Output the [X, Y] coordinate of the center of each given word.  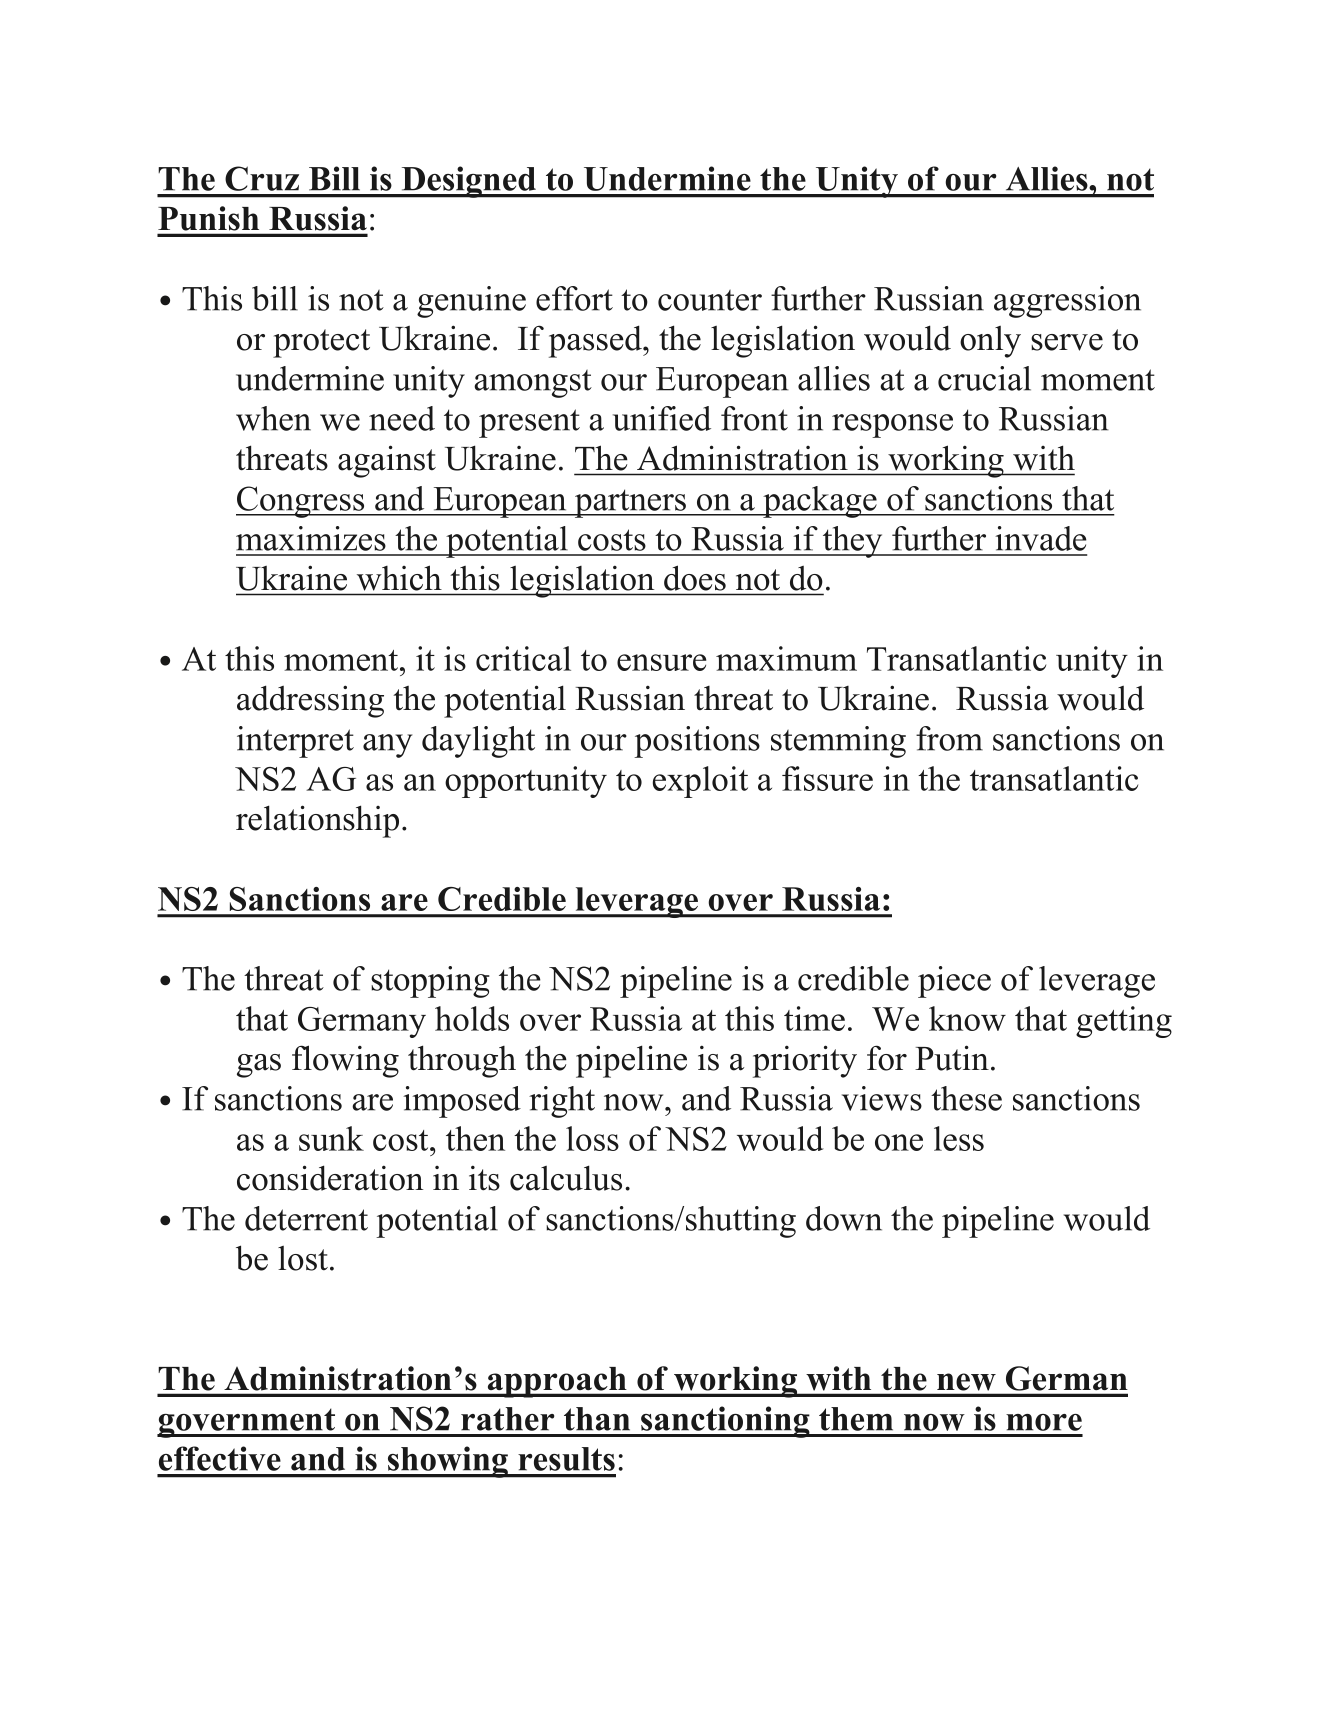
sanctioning [725, 1422]
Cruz [262, 178]
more [1044, 1422]
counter [710, 300]
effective [220, 1458]
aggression [1067, 302]
